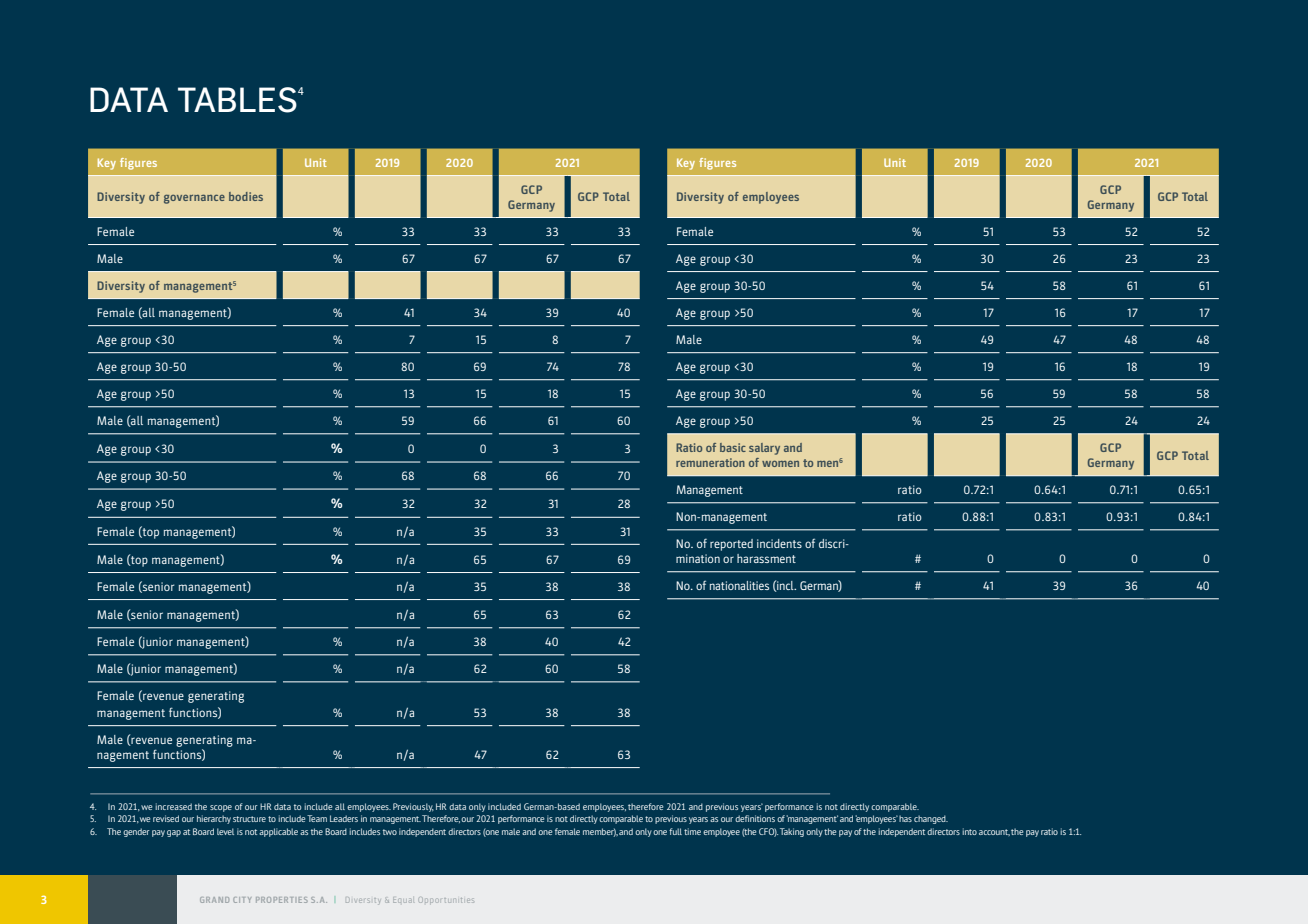 Image resolution: width=1308 pixels, height=924 pixels. I want to click on nationalities, so click(739, 585).
